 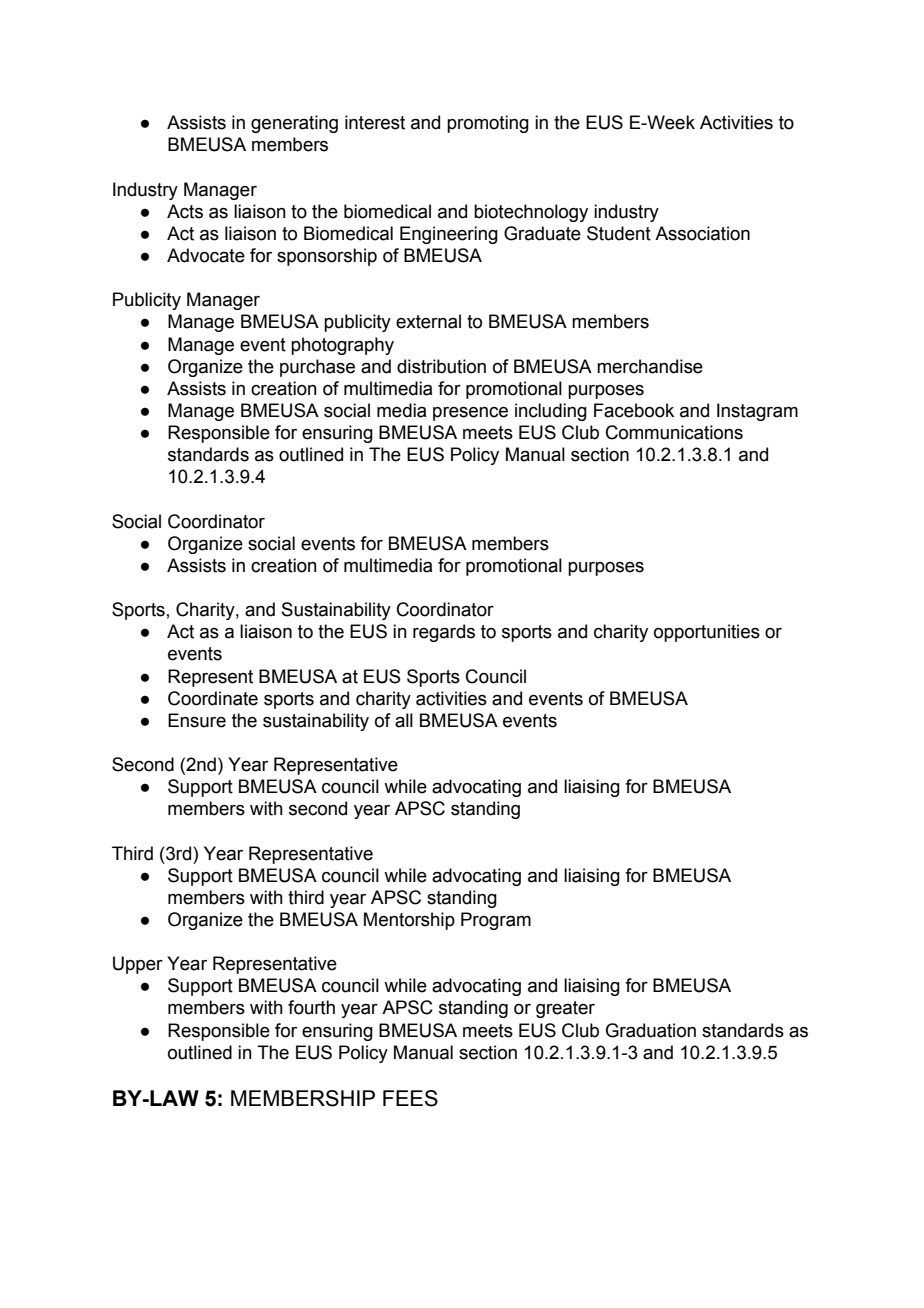 What do you see at coordinates (409, 921) in the image?
I see `Mentorship` at bounding box center [409, 921].
